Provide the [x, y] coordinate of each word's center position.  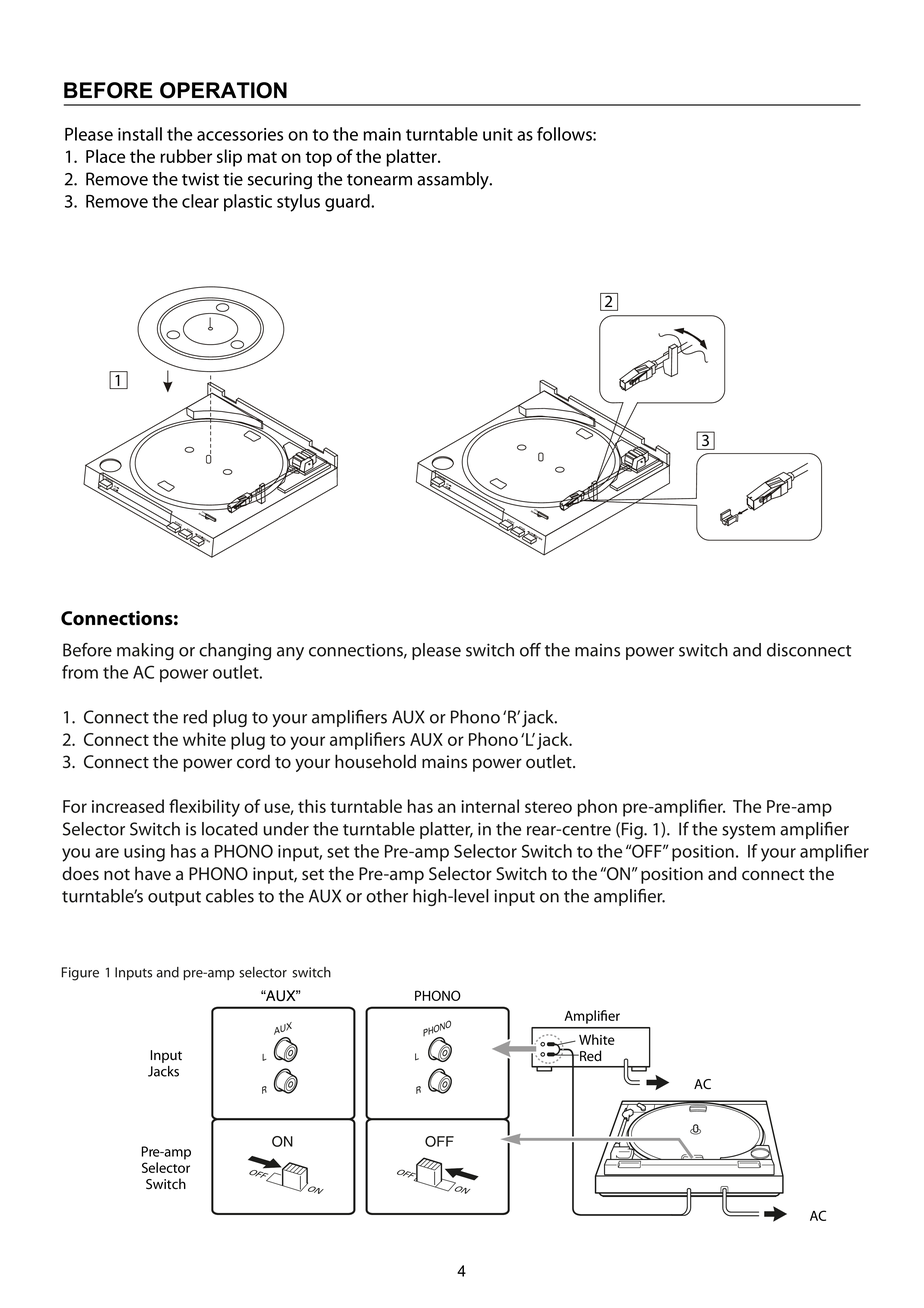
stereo [548, 807]
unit [498, 134]
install [140, 134]
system [748, 831]
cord [253, 761]
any [290, 653]
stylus [298, 203]
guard [348, 203]
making [145, 651]
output [174, 898]
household [375, 761]
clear [200, 201]
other [387, 896]
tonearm [379, 180]
